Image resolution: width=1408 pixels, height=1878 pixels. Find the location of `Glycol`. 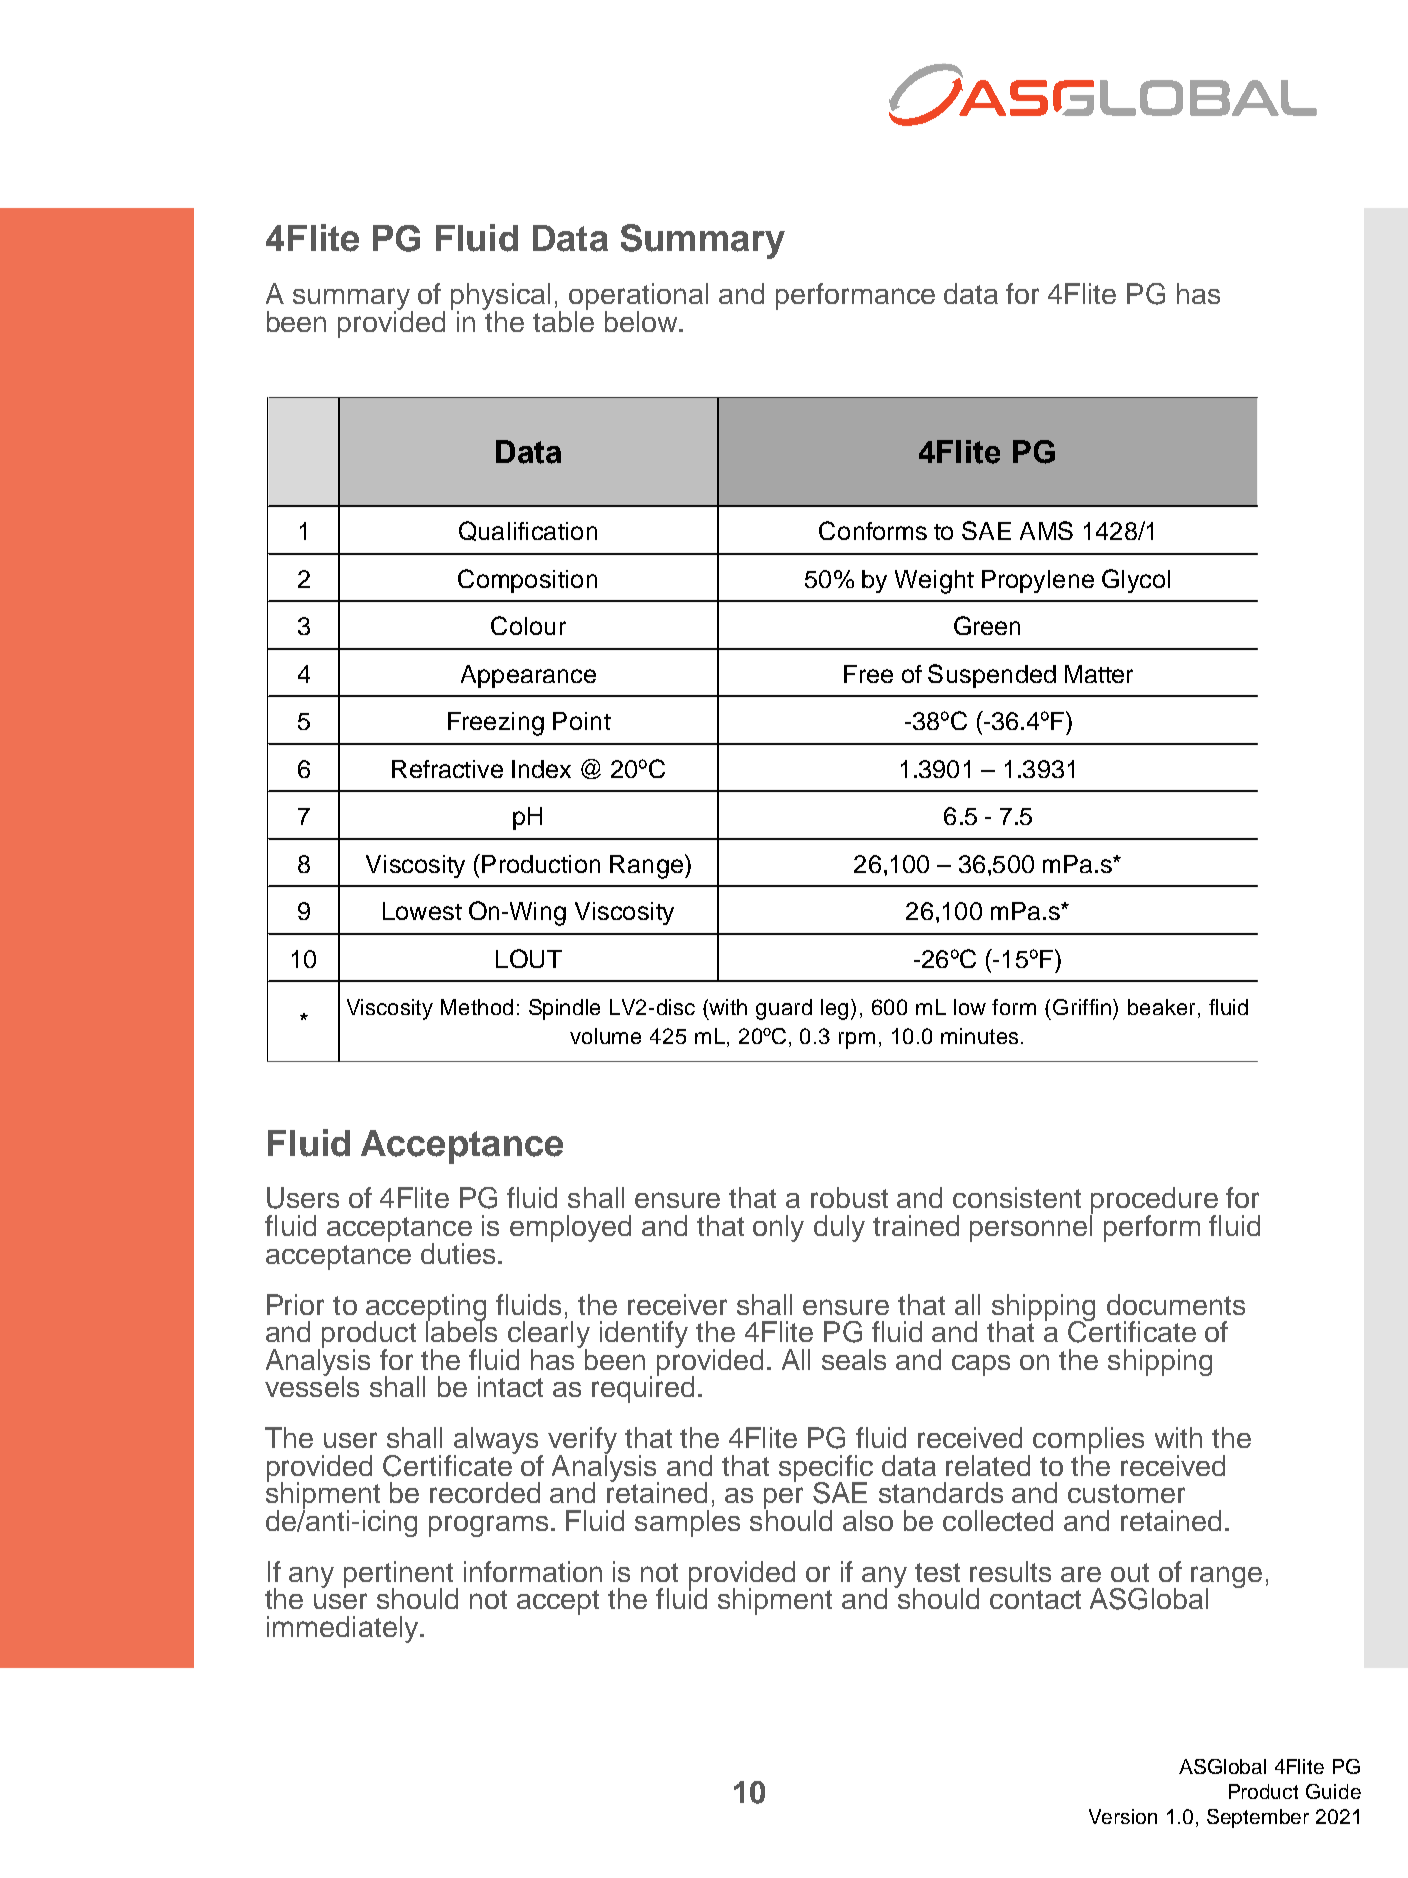

Glycol is located at coordinates (1136, 581).
